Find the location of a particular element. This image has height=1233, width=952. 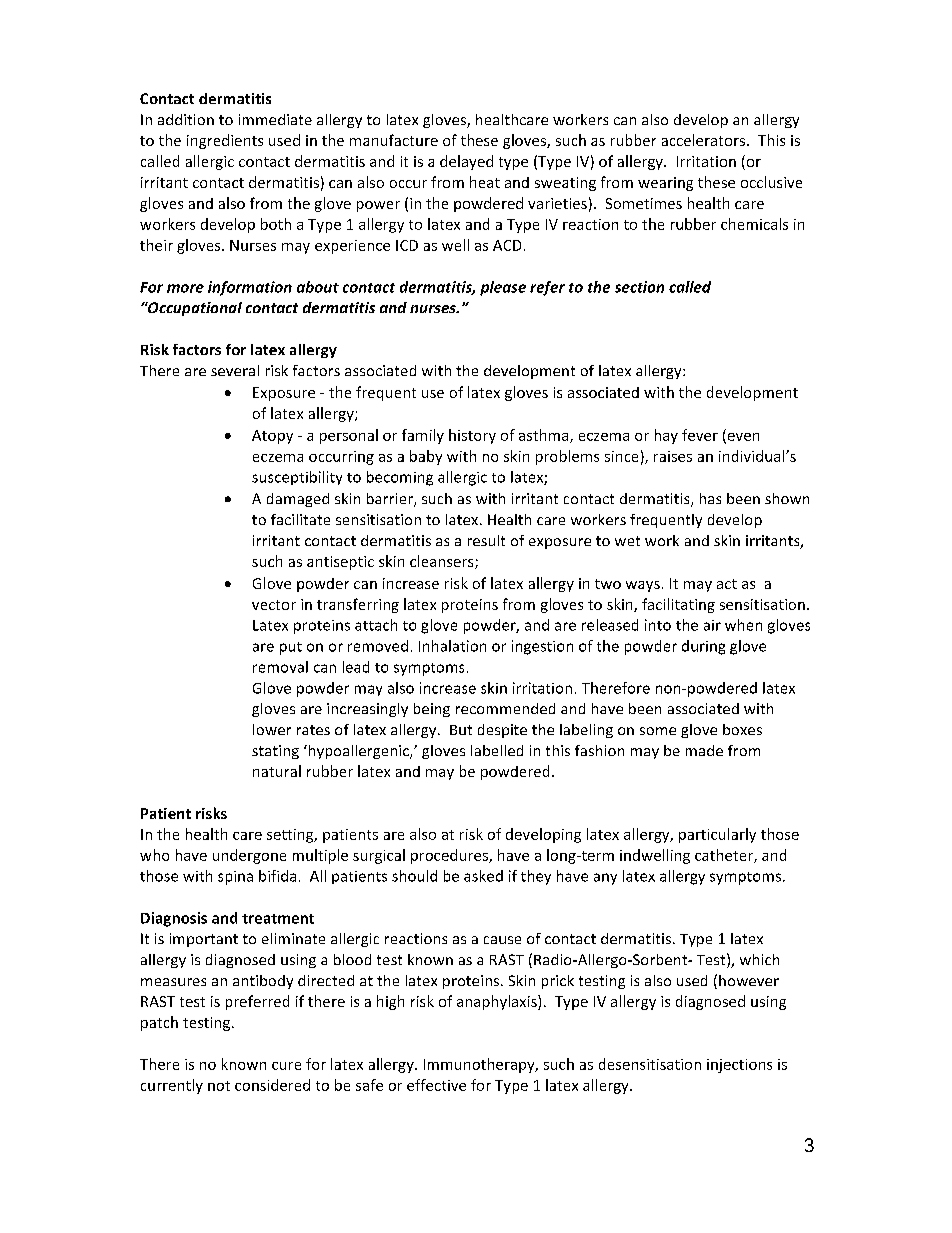

history is located at coordinates (472, 436).
